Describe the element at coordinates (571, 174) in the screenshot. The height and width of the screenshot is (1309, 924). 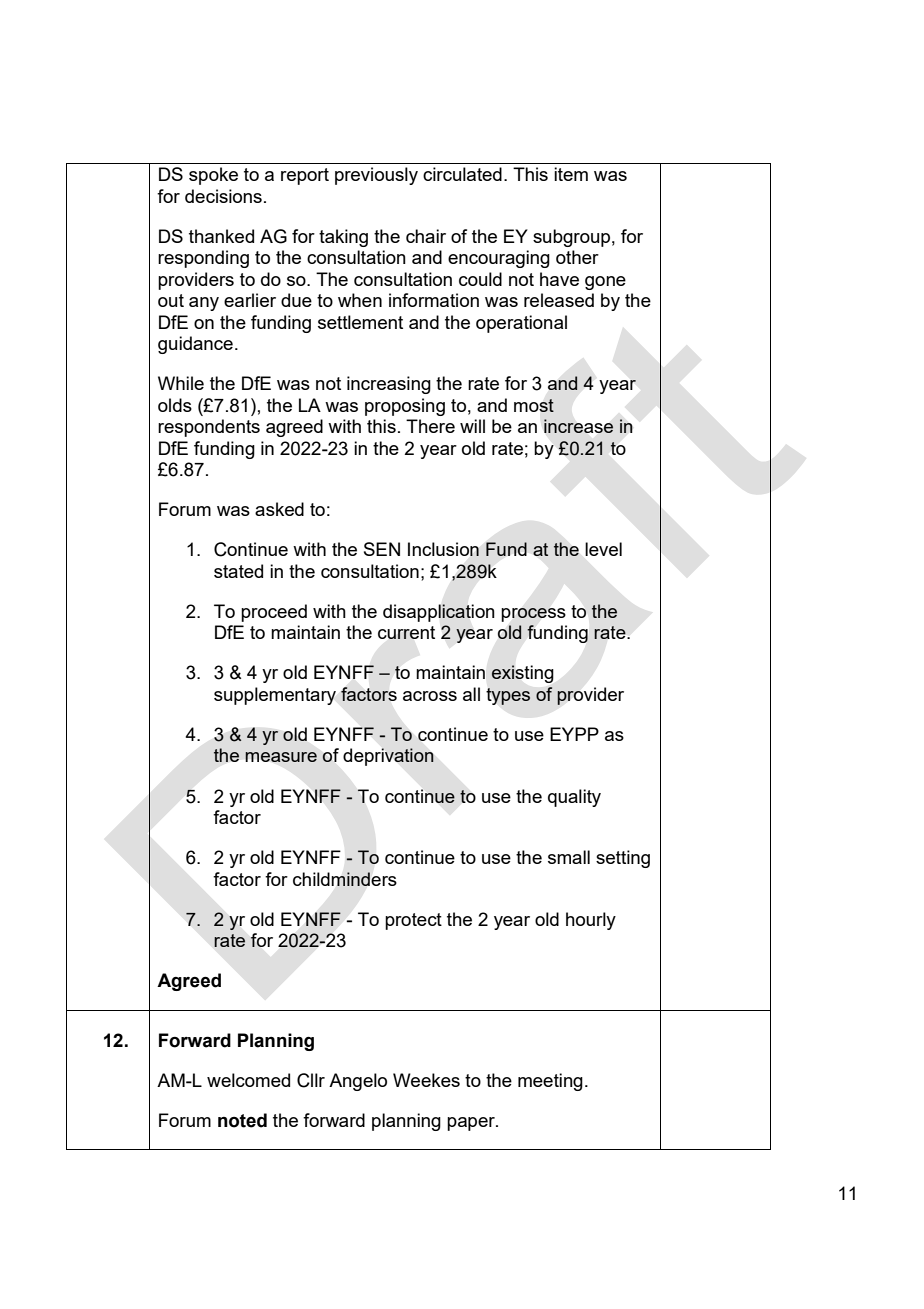
I see `item` at that location.
